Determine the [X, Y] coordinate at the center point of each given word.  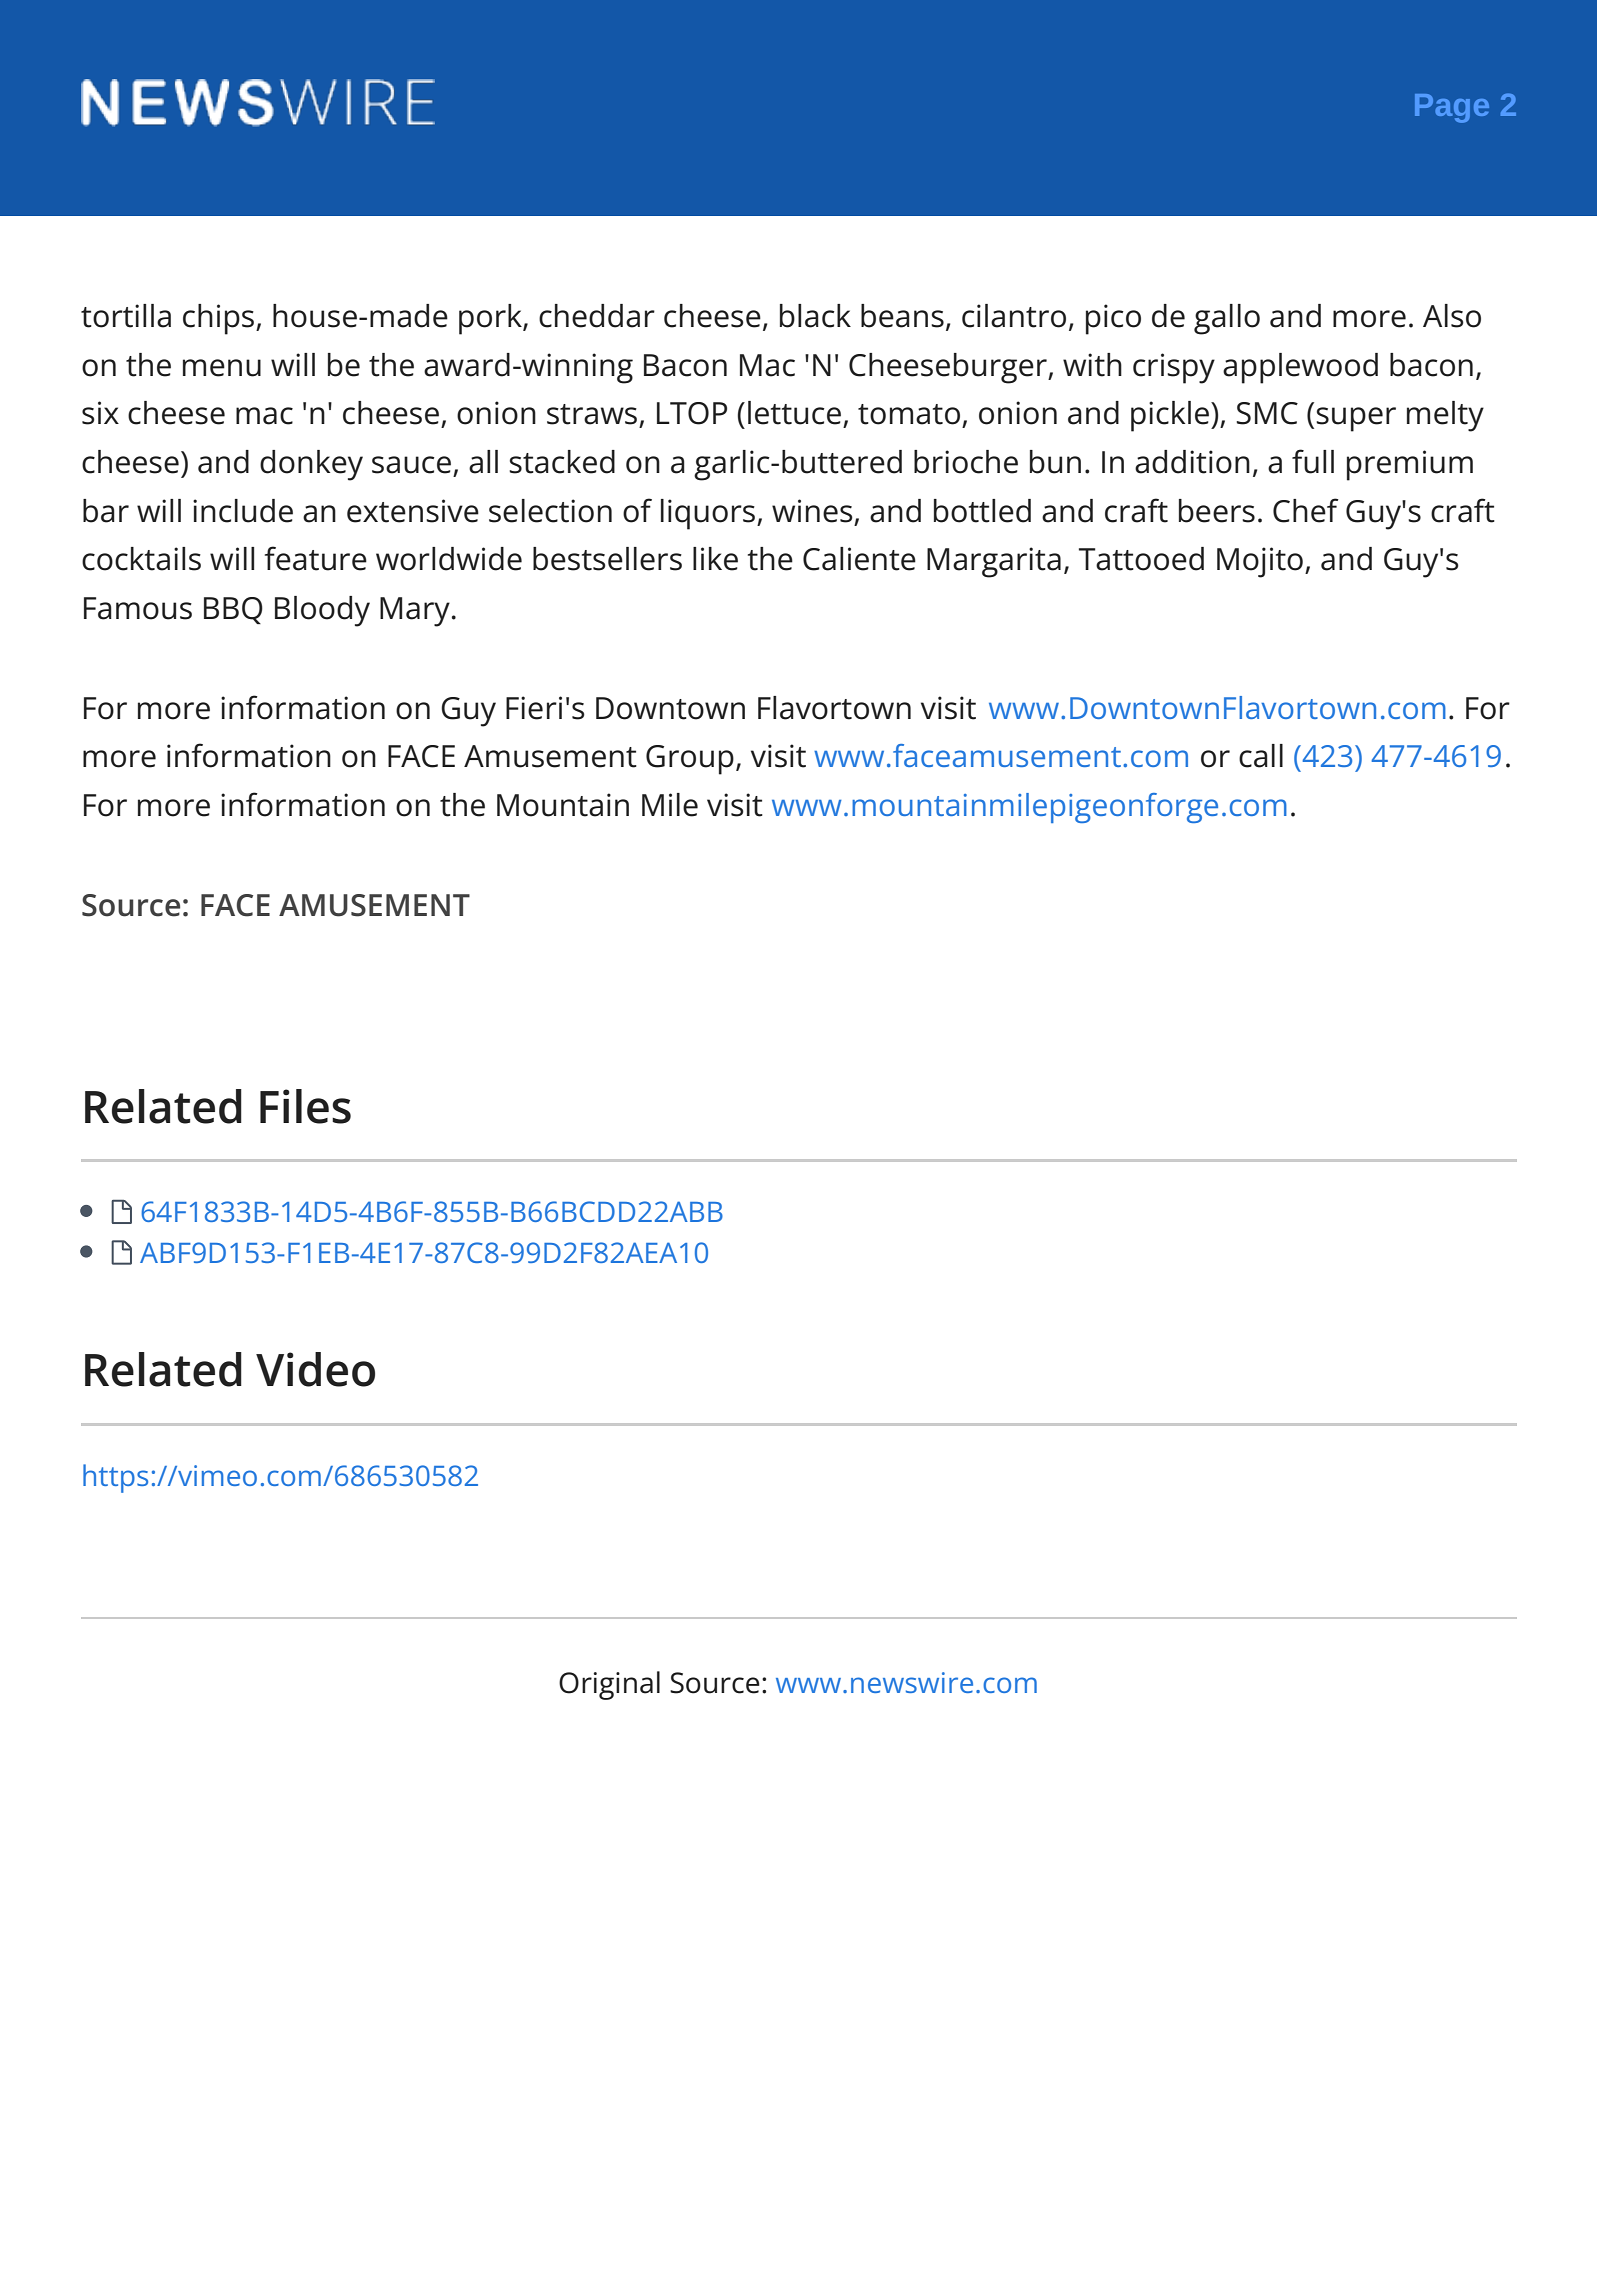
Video [315, 1369]
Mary [415, 612]
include [243, 511]
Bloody [322, 611]
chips [220, 319]
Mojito [1260, 562]
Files [305, 1106]
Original [609, 1685]
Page [1452, 108]
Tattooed [1141, 559]
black [815, 316]
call [1261, 756]
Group [690, 760]
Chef [1306, 510]
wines [812, 511]
